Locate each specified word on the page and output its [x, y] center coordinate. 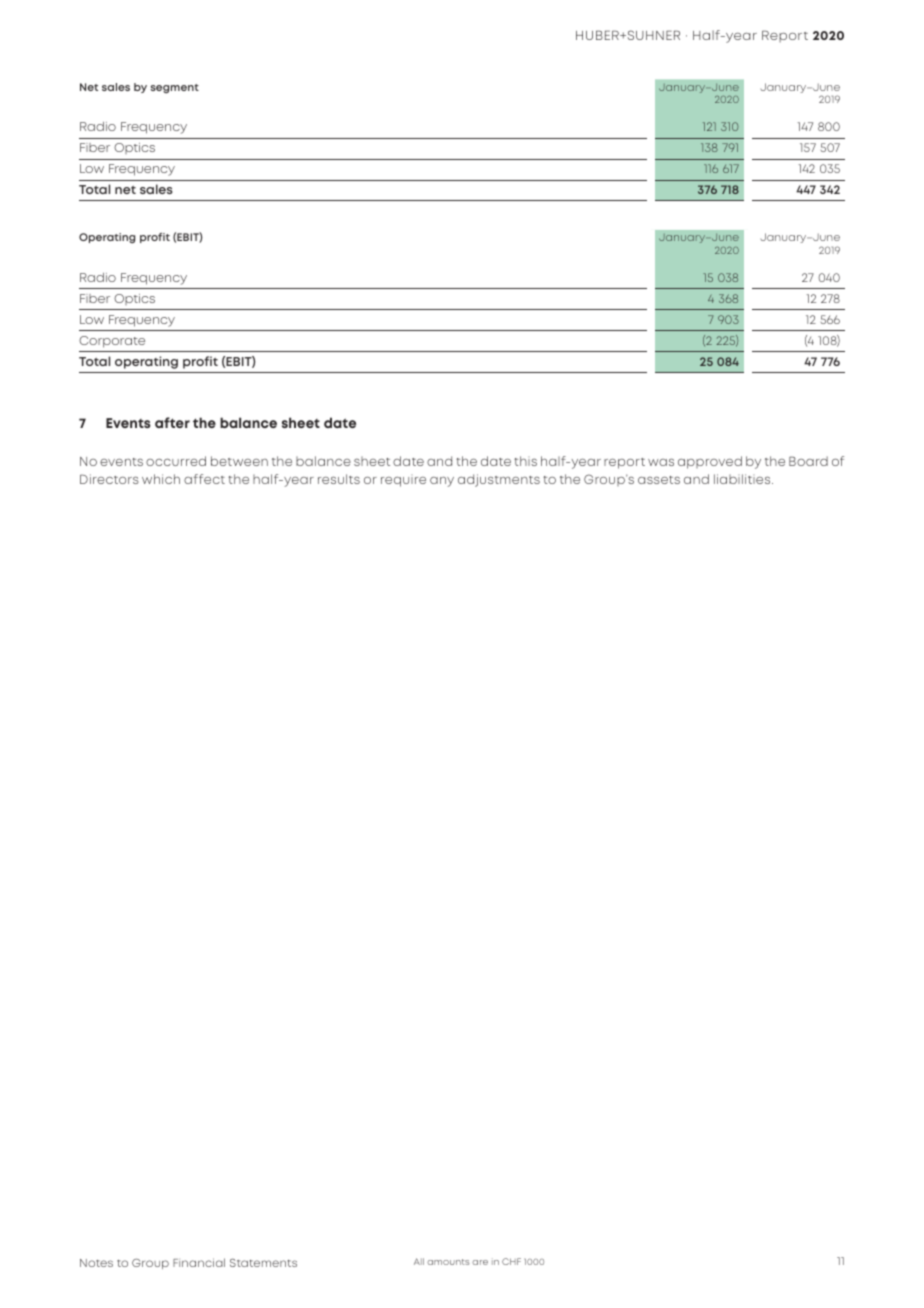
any [442, 482]
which [161, 479]
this [525, 461]
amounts [448, 1262]
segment [175, 88]
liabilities [743, 479]
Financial [199, 1262]
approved [710, 462]
